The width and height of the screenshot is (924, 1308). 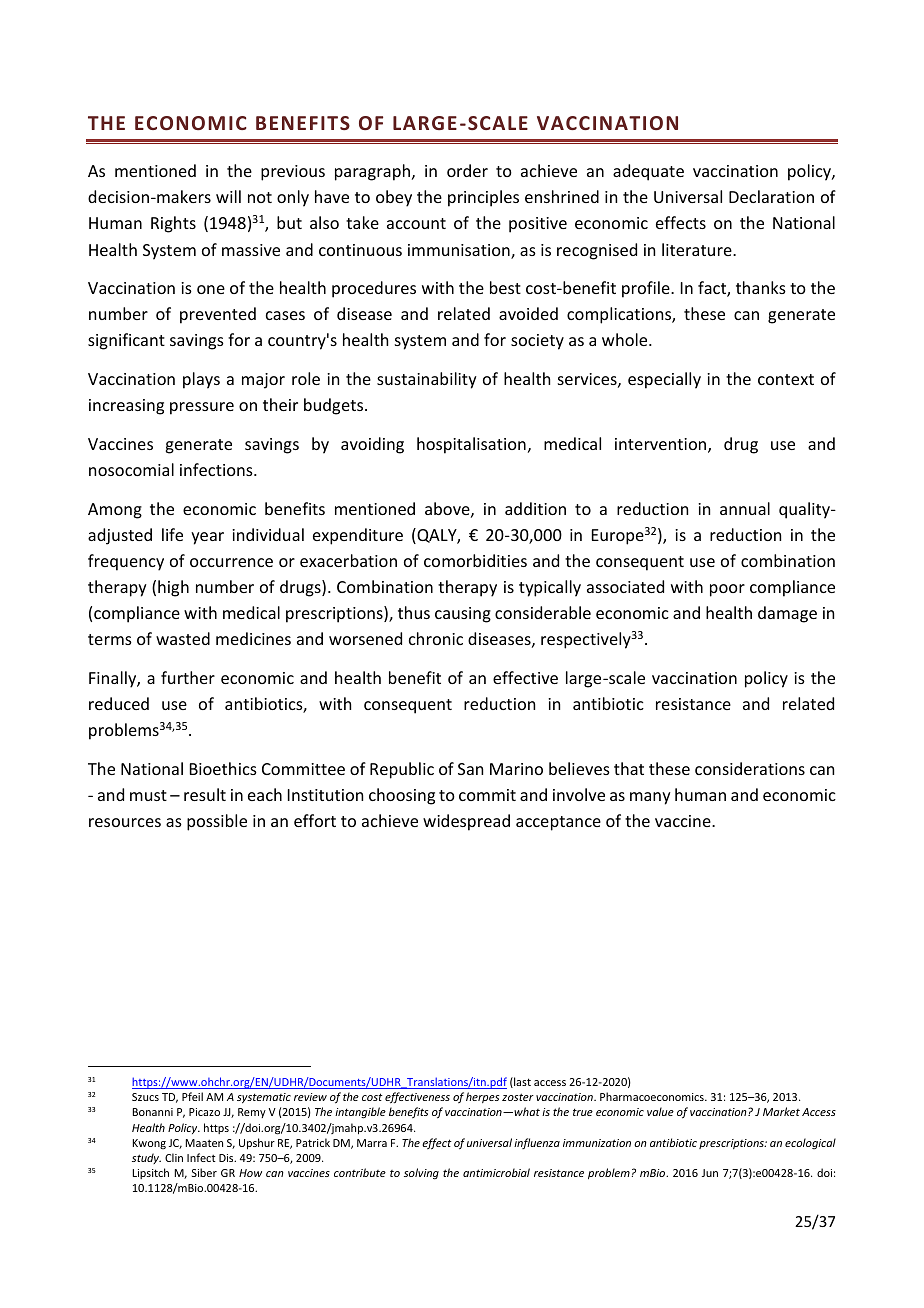 I want to click on will, so click(x=228, y=196).
